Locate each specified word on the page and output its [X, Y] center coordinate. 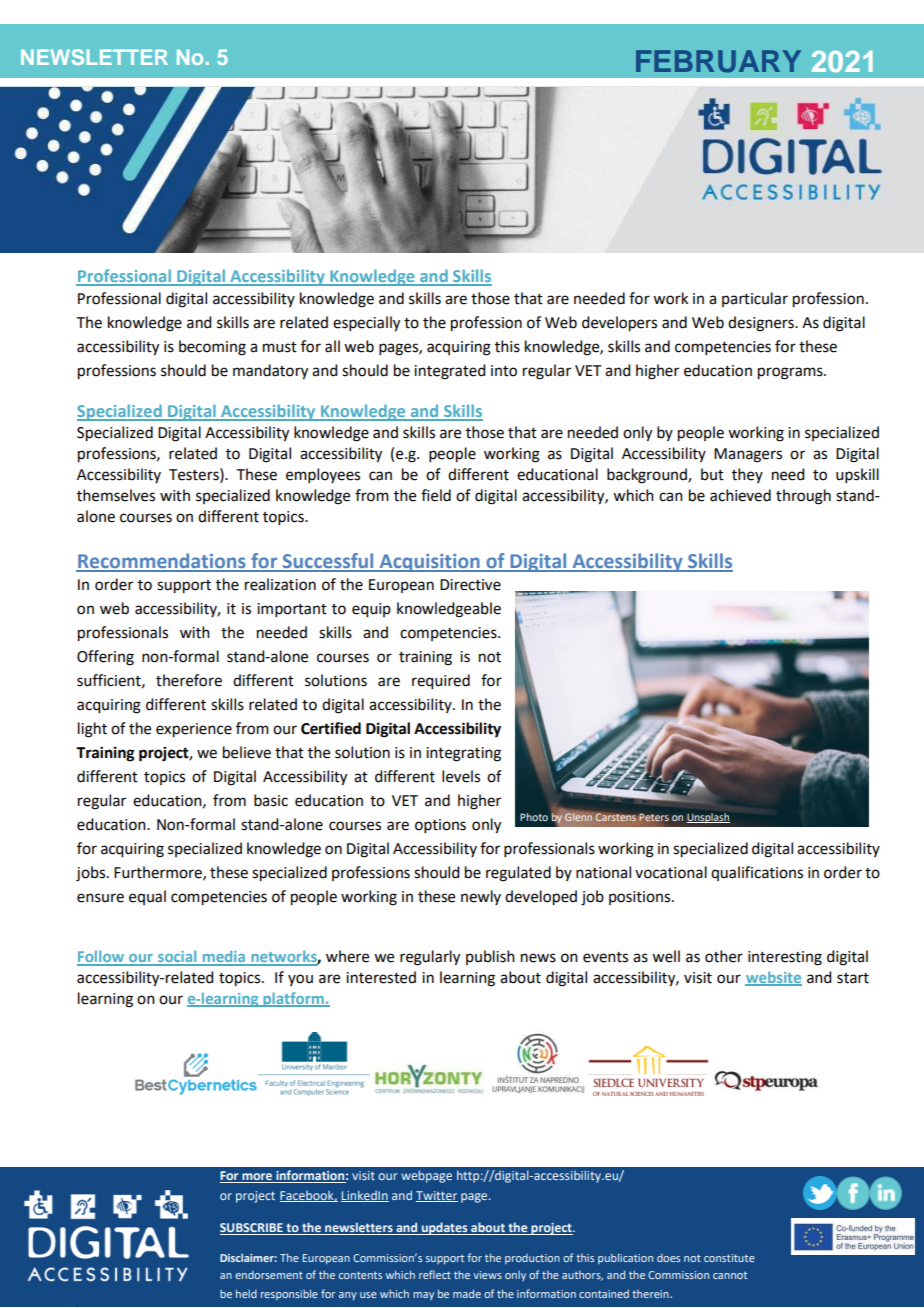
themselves [116, 495]
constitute [729, 1258]
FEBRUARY [718, 61]
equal [147, 897]
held [246, 1293]
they [747, 475]
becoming [212, 348]
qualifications [757, 873]
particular [755, 299]
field [436, 495]
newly [481, 897]
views [487, 1275]
